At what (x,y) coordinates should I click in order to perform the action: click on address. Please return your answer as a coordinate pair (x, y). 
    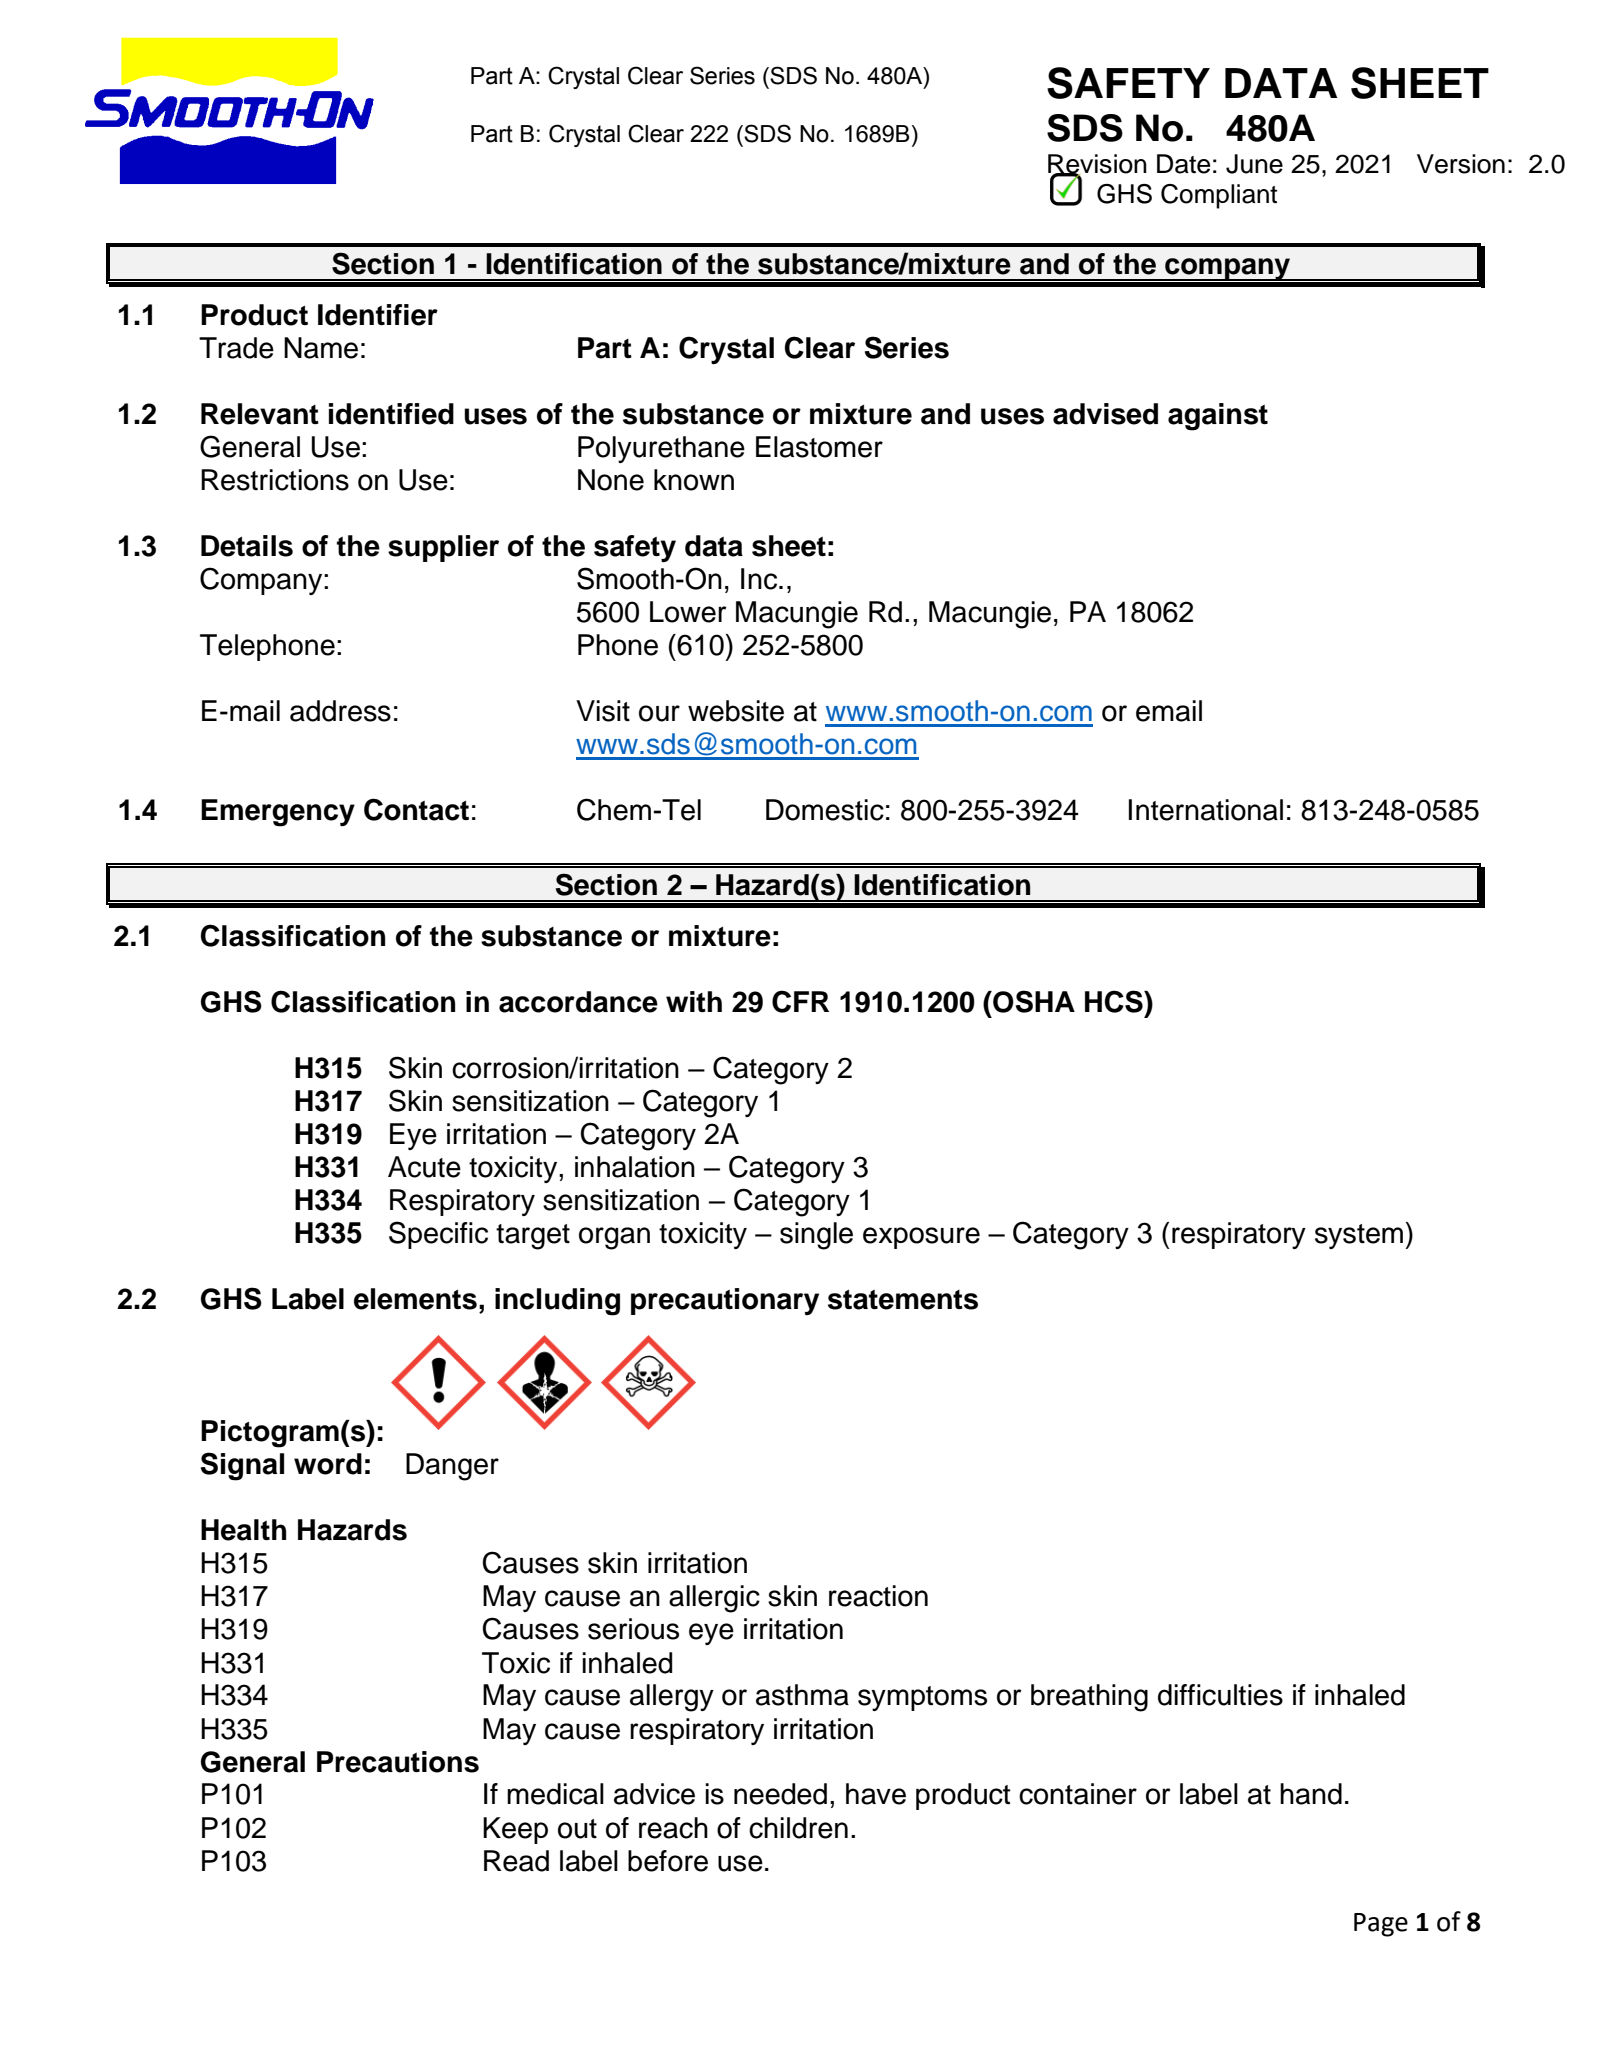
    Looking at the image, I should click on (340, 711).
